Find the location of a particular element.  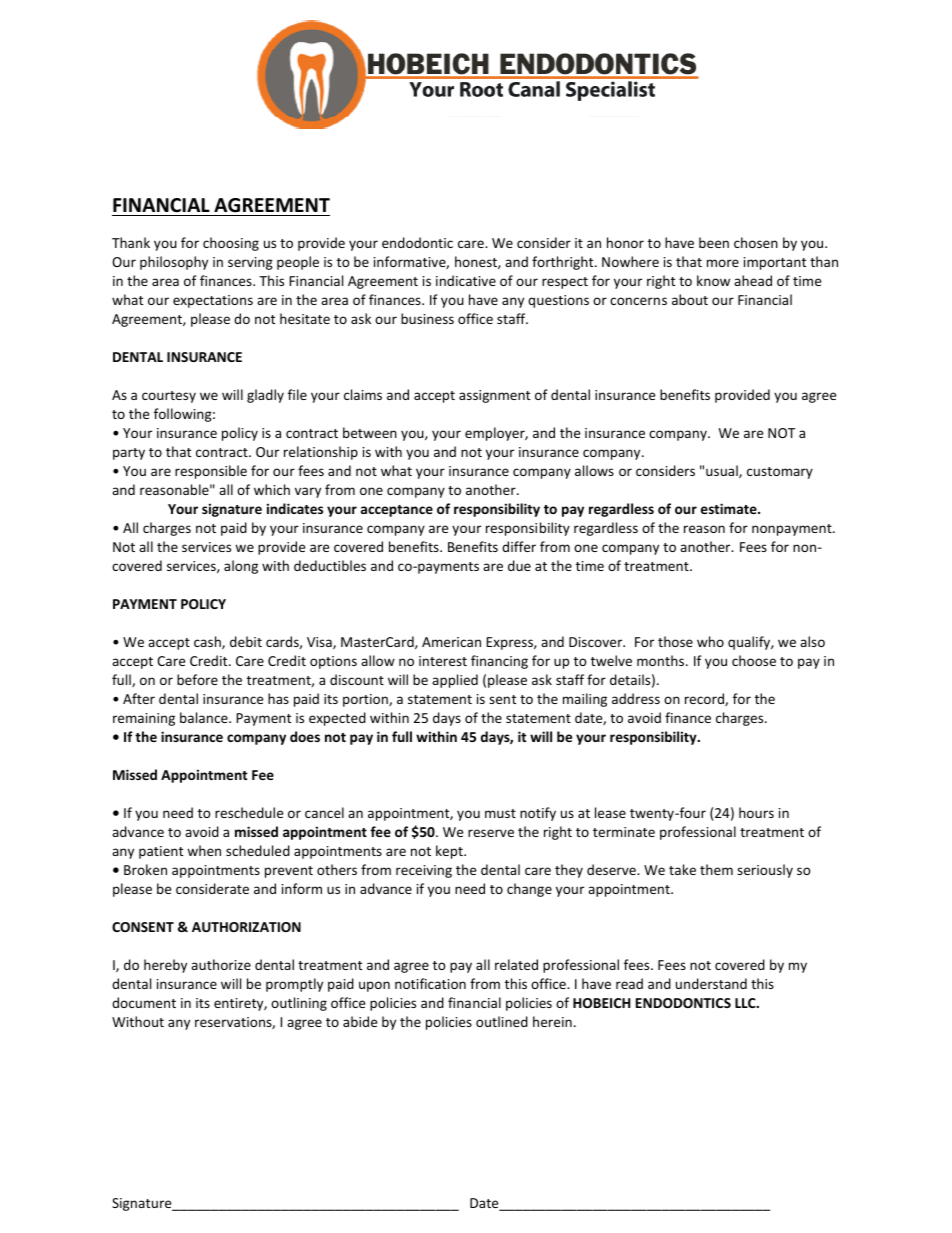

notification is located at coordinates (430, 983).
